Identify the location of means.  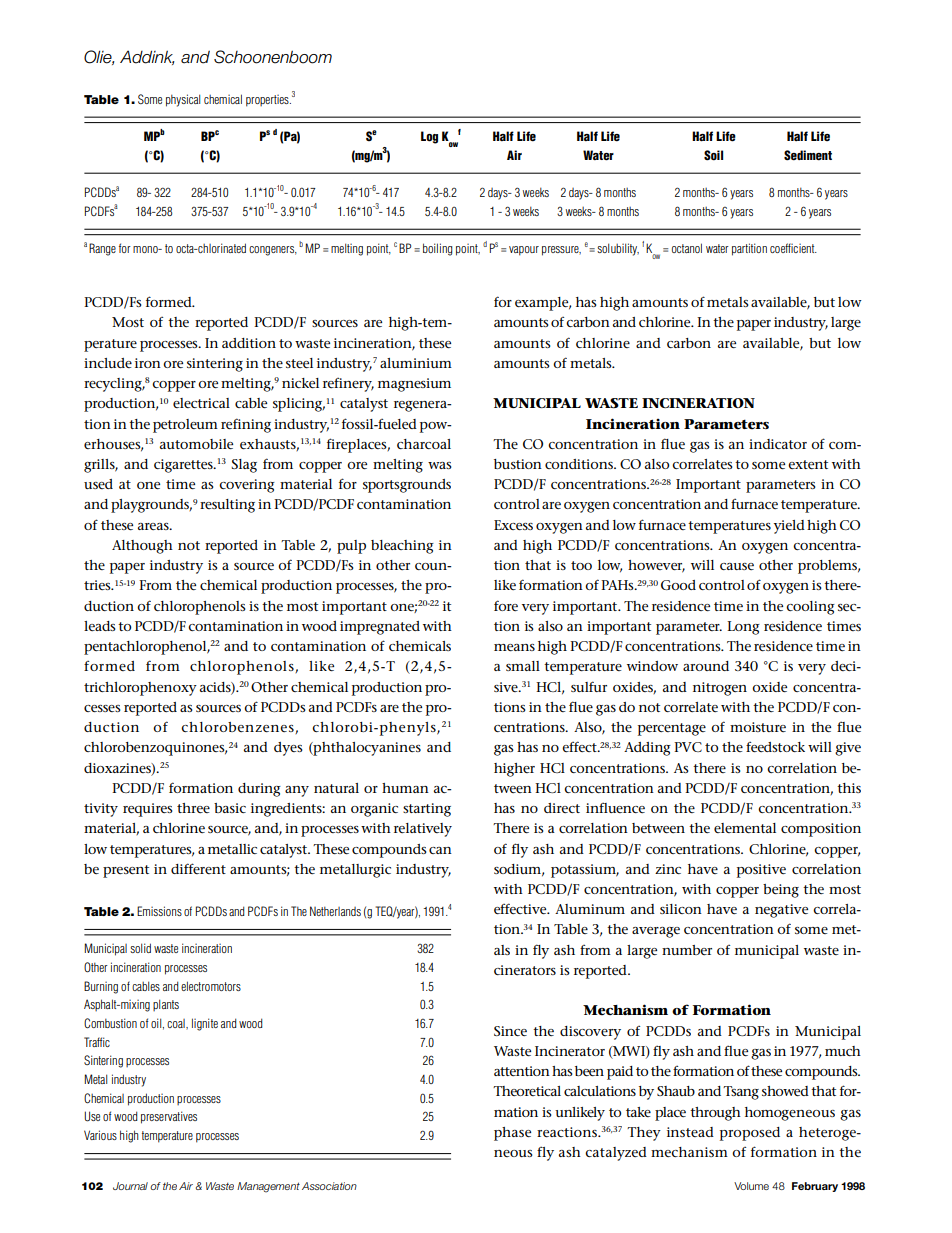
(514, 647).
